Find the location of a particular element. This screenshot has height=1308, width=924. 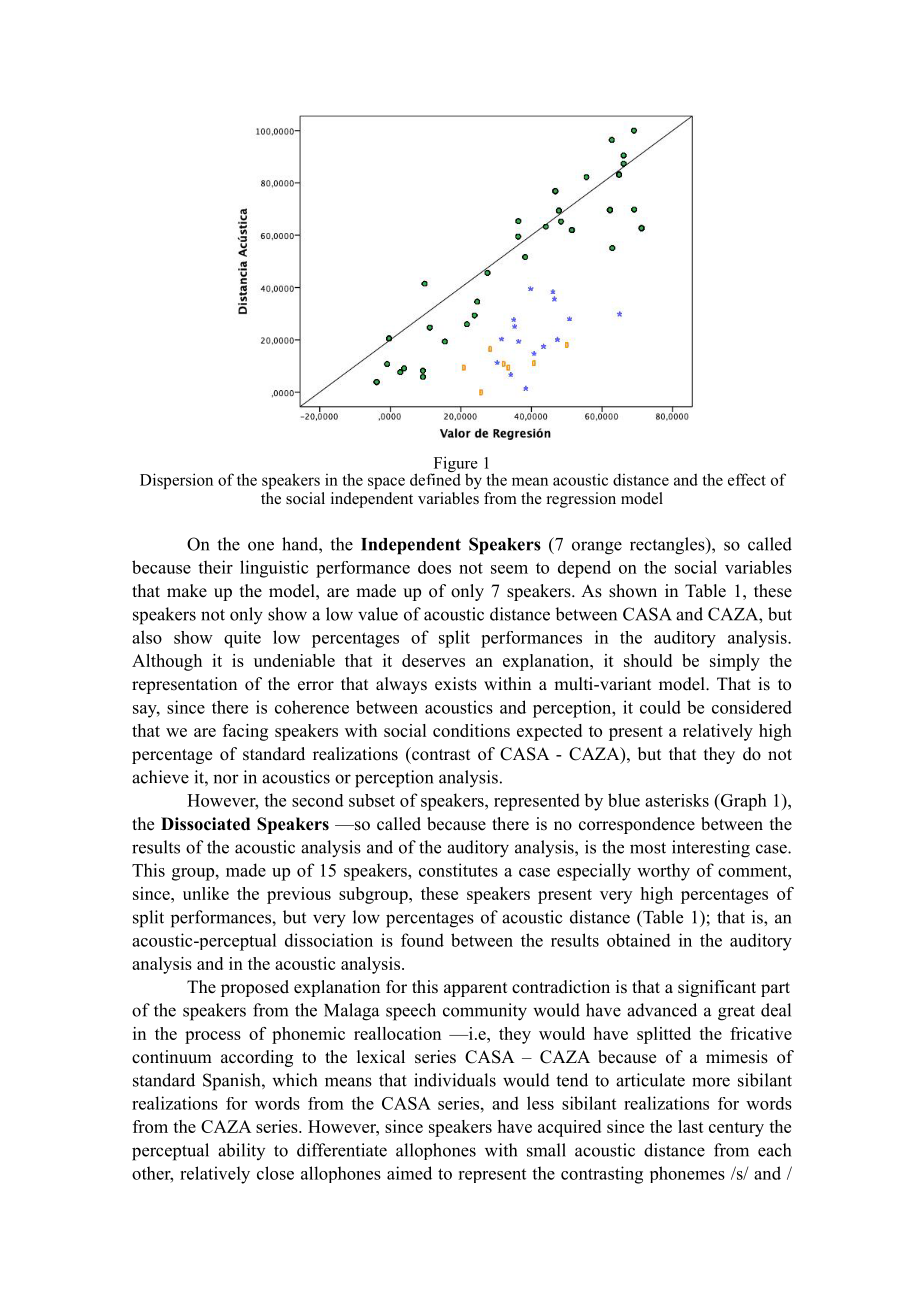

ability is located at coordinates (241, 1151).
